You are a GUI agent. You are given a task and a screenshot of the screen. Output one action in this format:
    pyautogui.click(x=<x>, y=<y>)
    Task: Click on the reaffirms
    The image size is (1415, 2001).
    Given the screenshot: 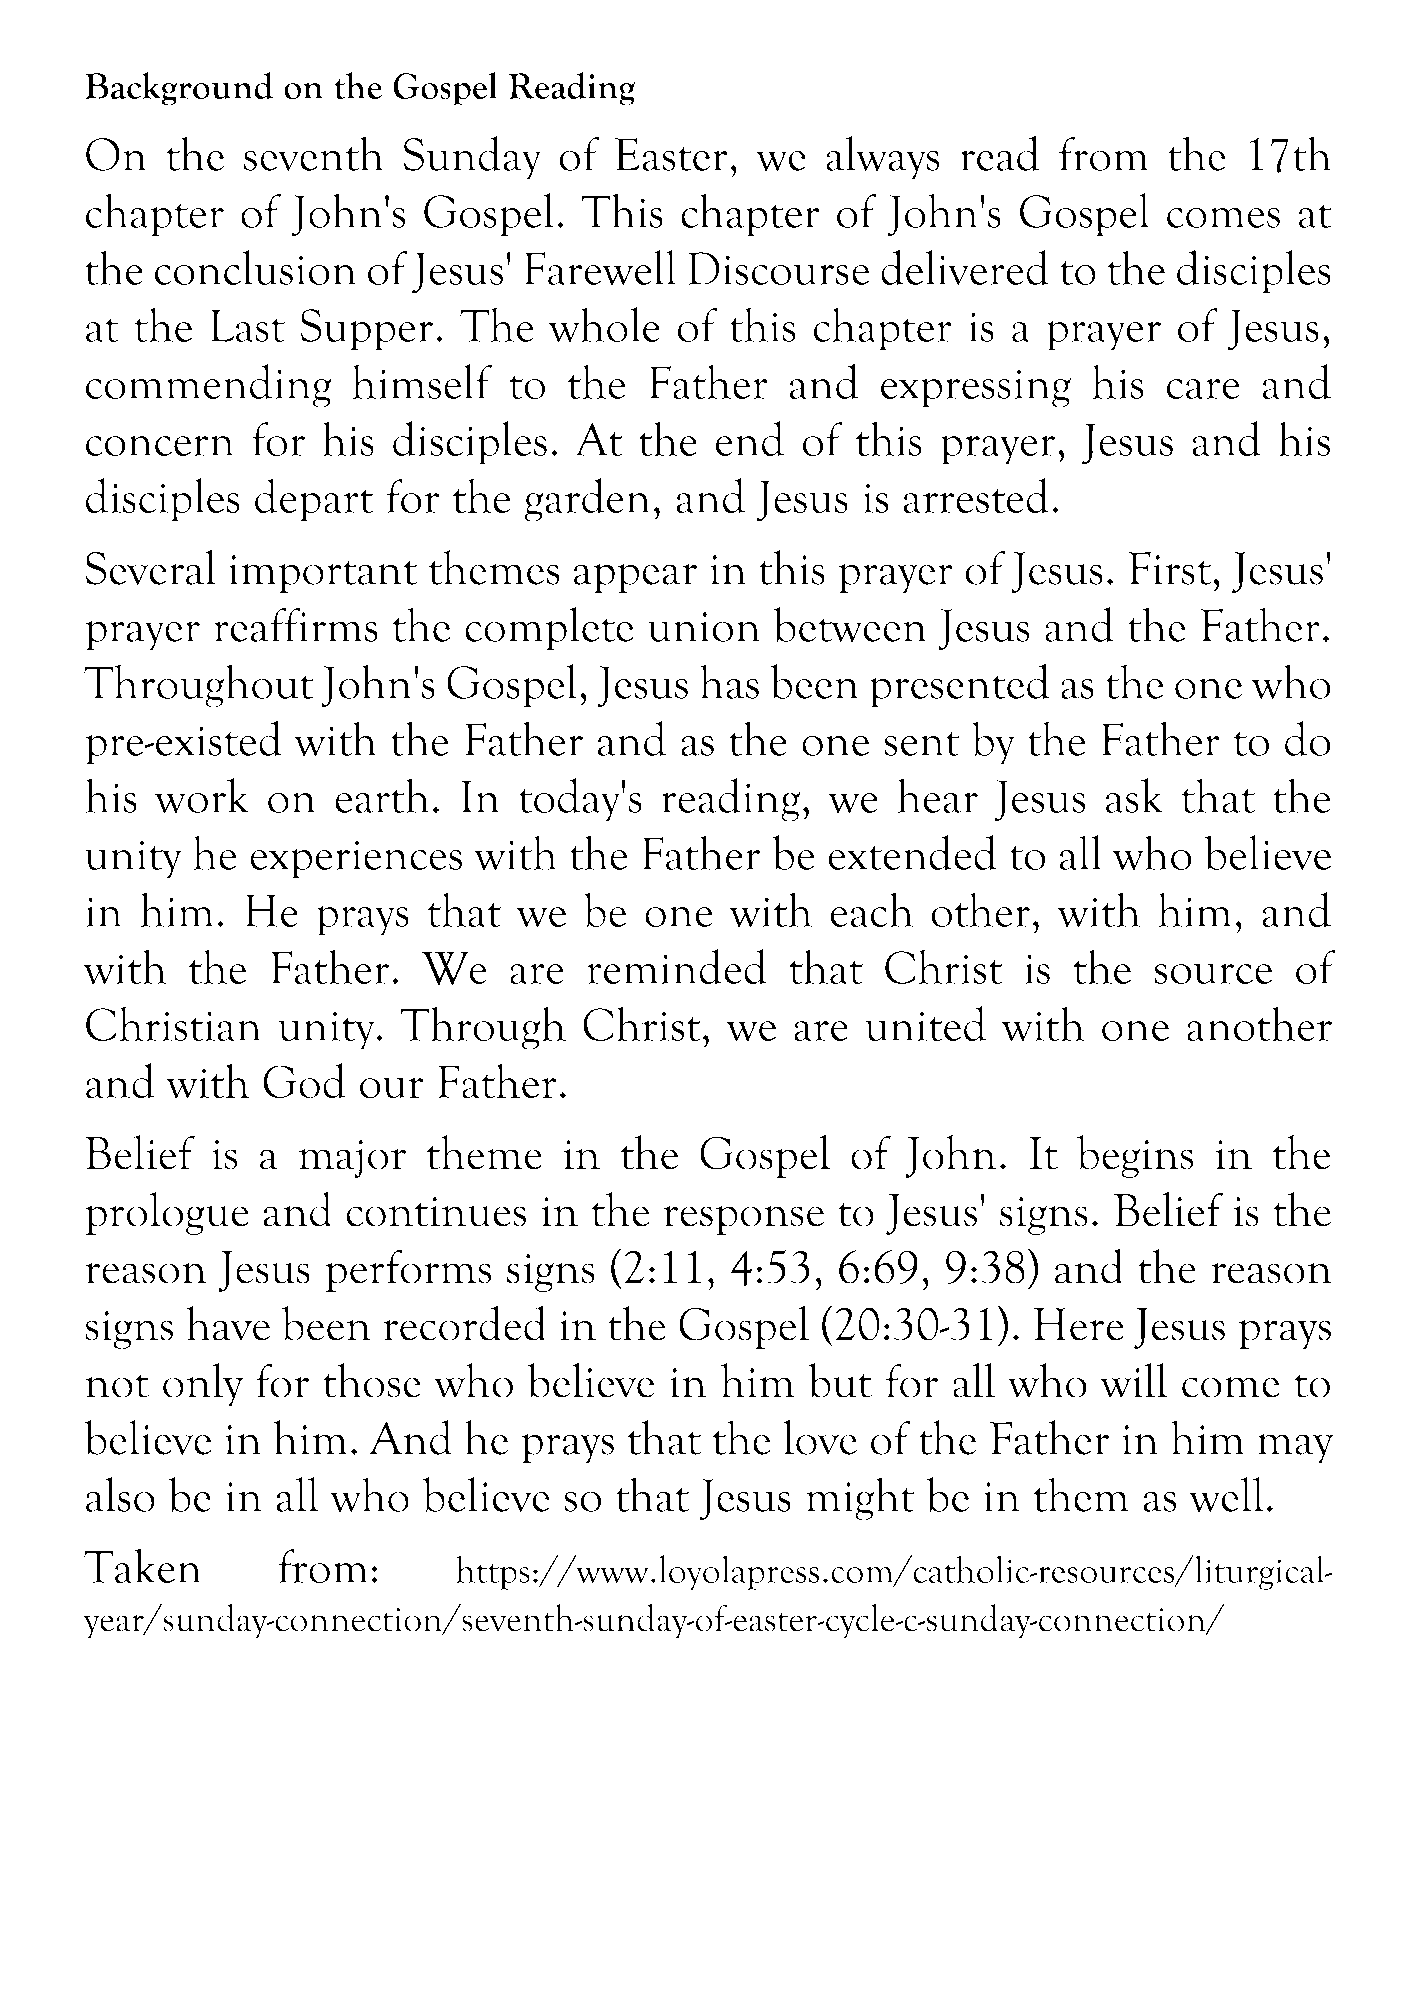 What is the action you would take?
    pyautogui.click(x=295, y=625)
